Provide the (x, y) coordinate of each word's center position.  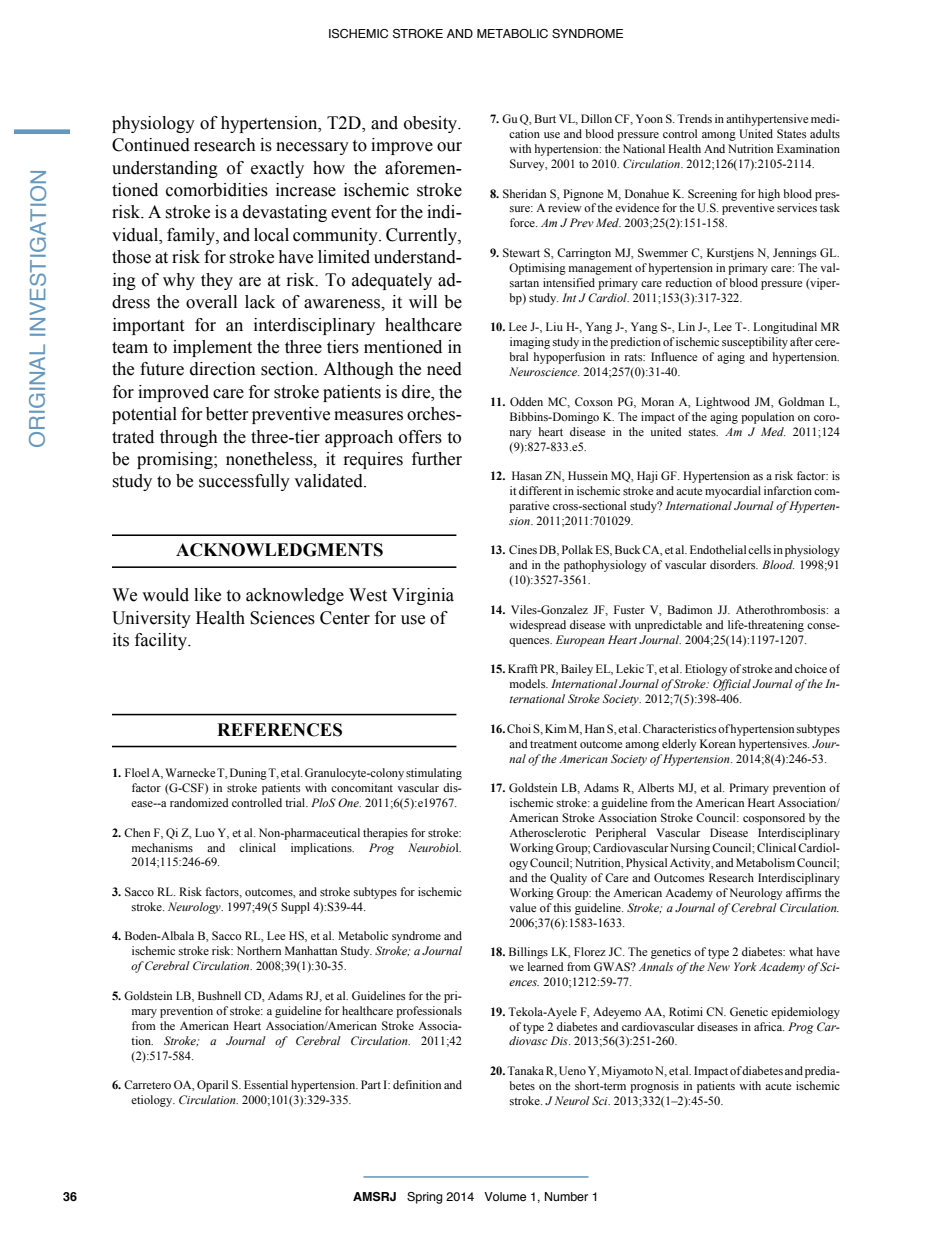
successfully (244, 482)
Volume (505, 1196)
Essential (266, 1084)
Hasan (527, 475)
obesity (432, 124)
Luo (205, 832)
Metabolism (765, 862)
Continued (151, 145)
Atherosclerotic (547, 832)
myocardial (733, 492)
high (769, 195)
